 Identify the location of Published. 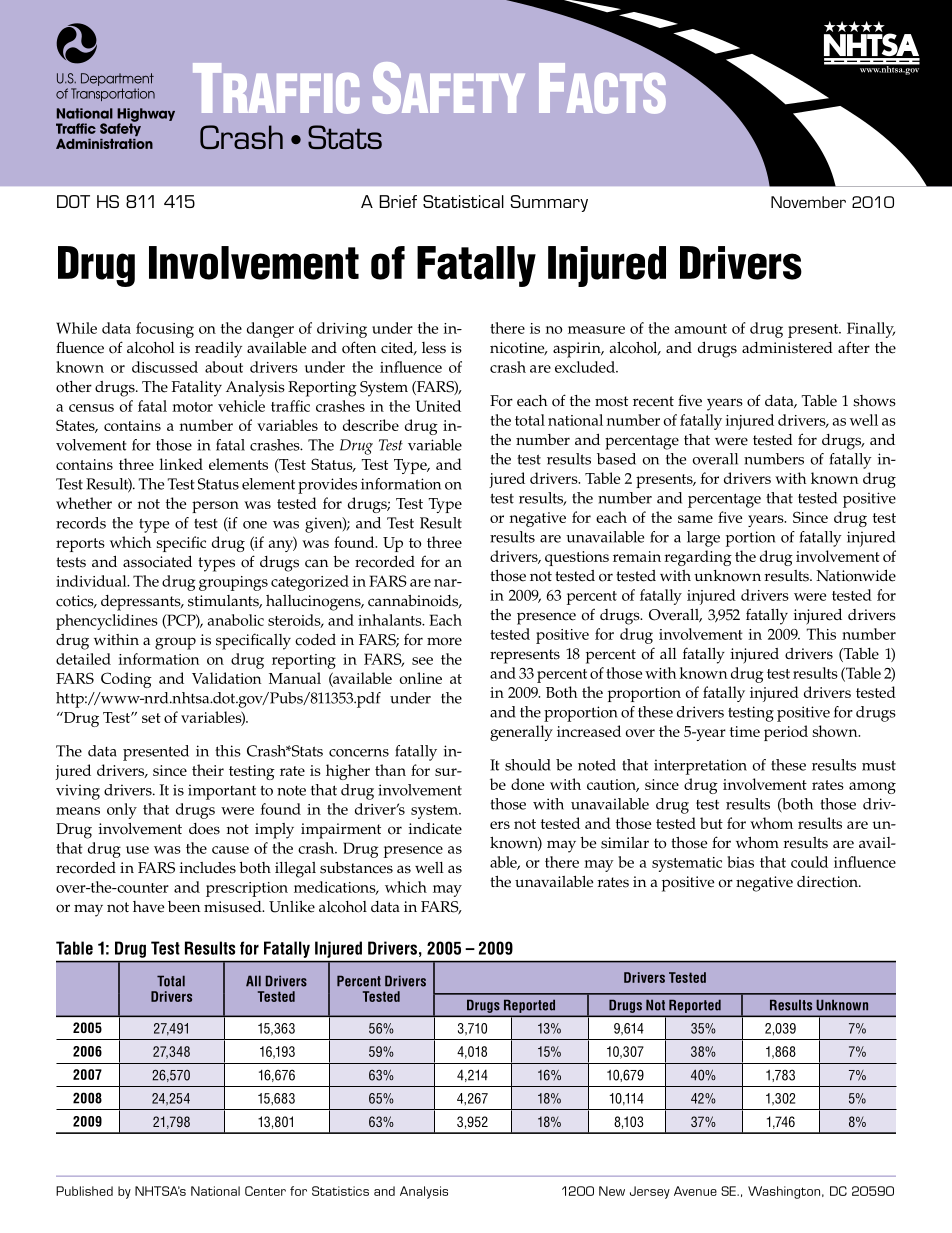
(84, 1191).
